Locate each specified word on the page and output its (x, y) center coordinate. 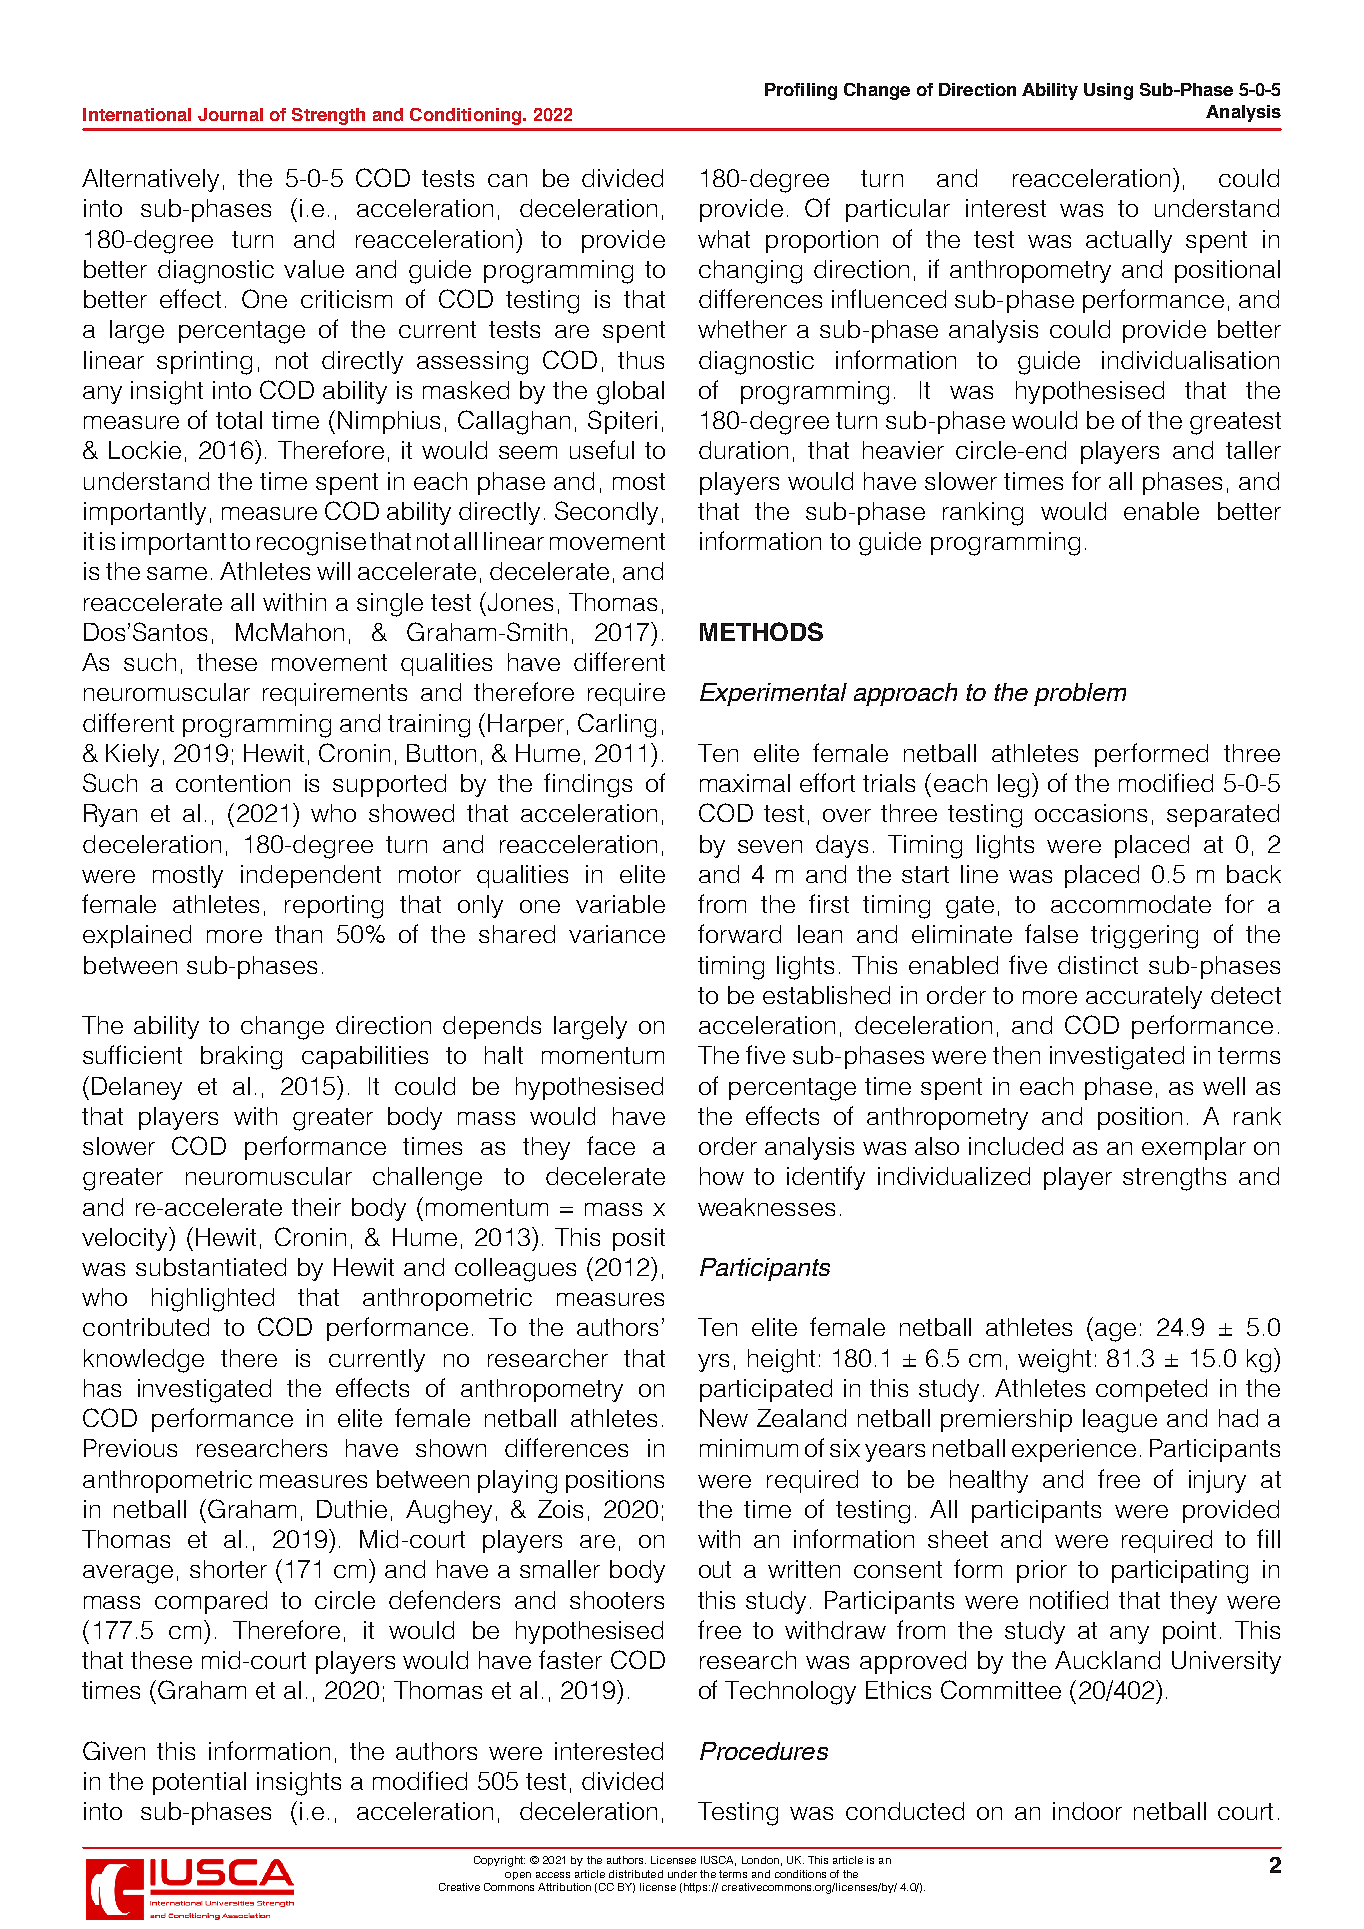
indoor (1087, 1811)
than (298, 934)
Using (1108, 91)
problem (1080, 694)
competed (1151, 1390)
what (724, 239)
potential (199, 1783)
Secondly (606, 513)
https (695, 1888)
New (724, 1418)
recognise (311, 544)
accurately (1144, 997)
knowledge (144, 1361)
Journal (230, 114)
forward (739, 933)
